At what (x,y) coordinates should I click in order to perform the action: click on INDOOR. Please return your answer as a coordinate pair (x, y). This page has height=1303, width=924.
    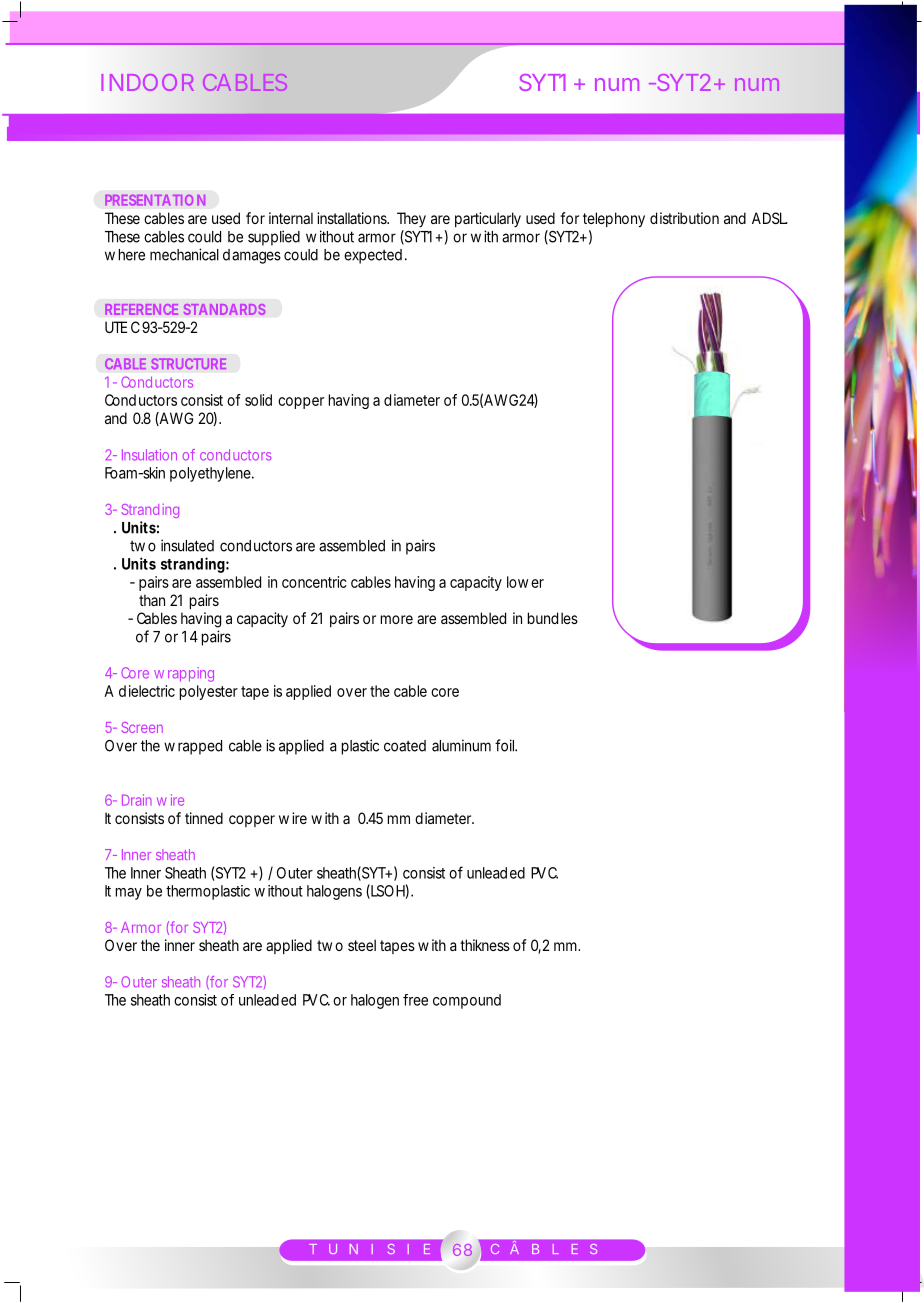
    Looking at the image, I should click on (148, 82).
